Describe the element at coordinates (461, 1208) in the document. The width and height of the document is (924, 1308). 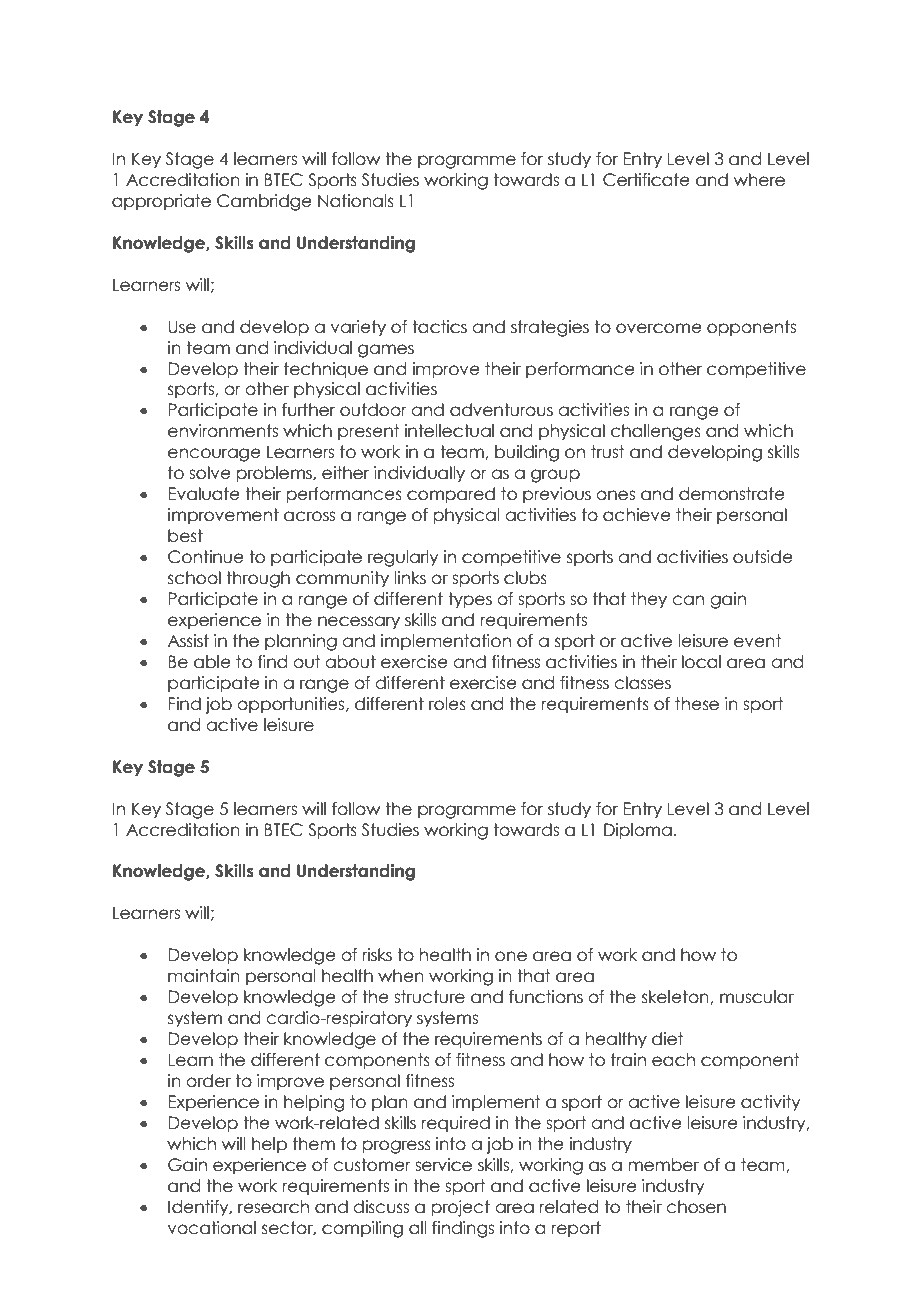
I see `project` at that location.
